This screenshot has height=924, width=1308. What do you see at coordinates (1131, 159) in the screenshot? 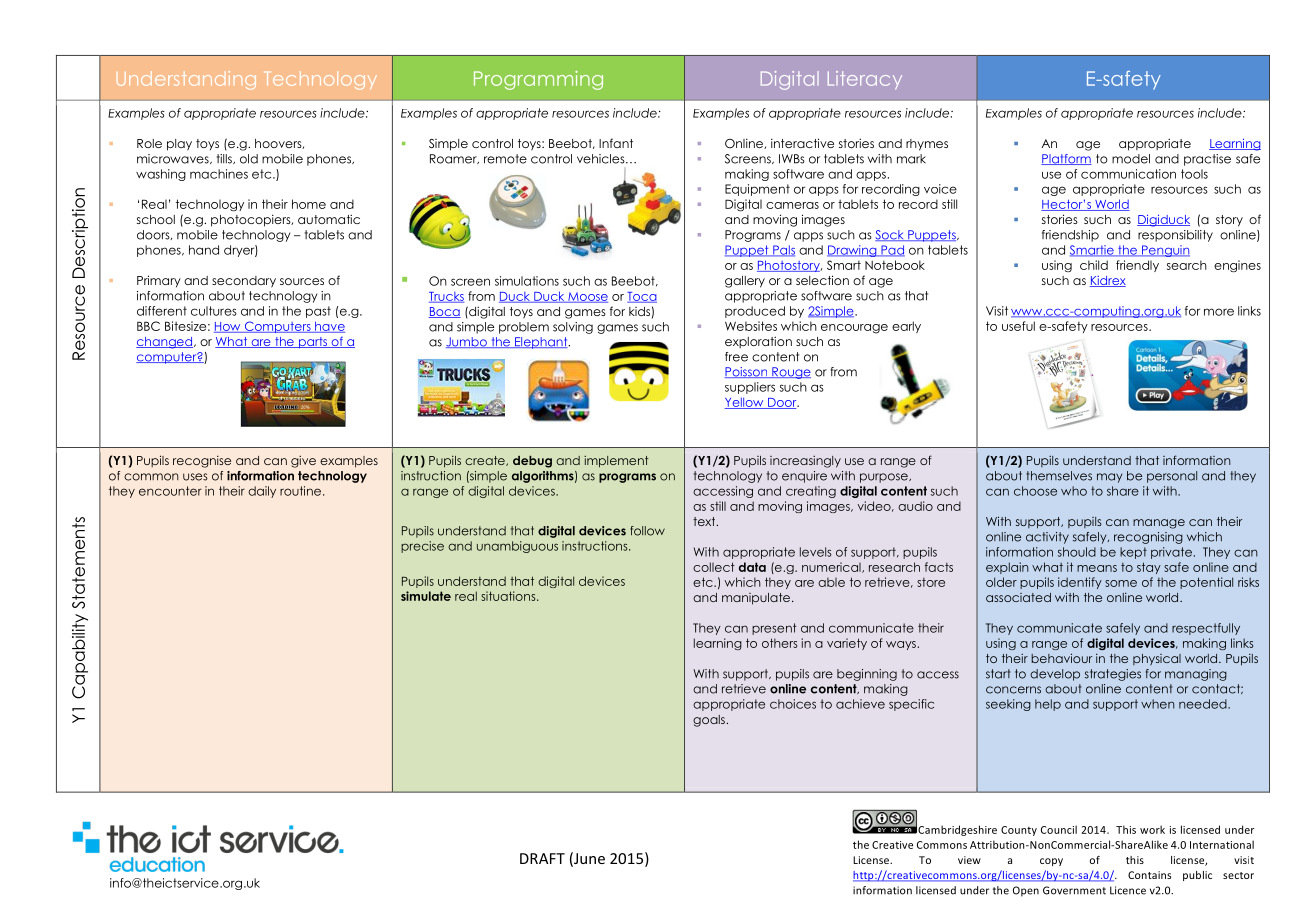
I see `model` at bounding box center [1131, 159].
